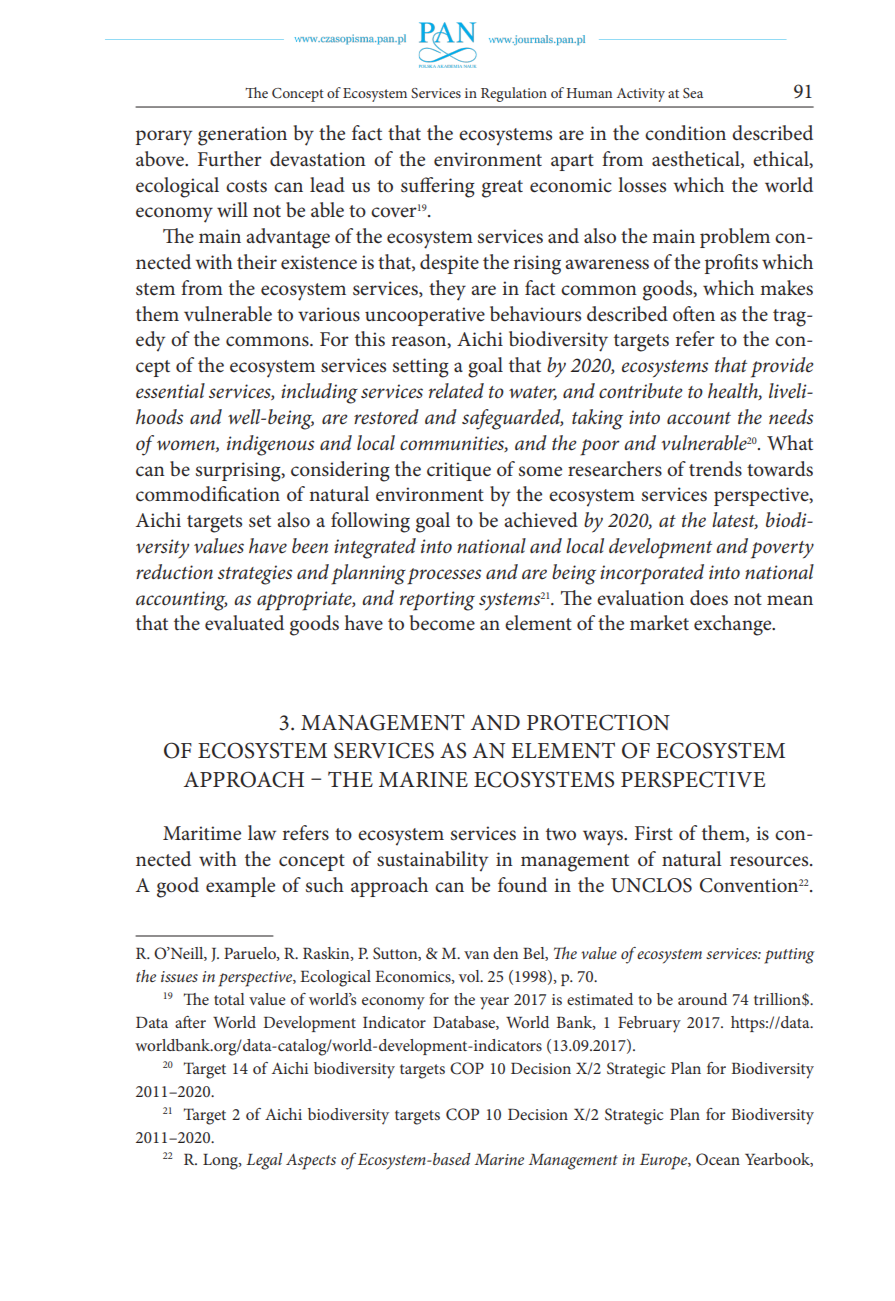  I want to click on condition, so click(685, 133).
